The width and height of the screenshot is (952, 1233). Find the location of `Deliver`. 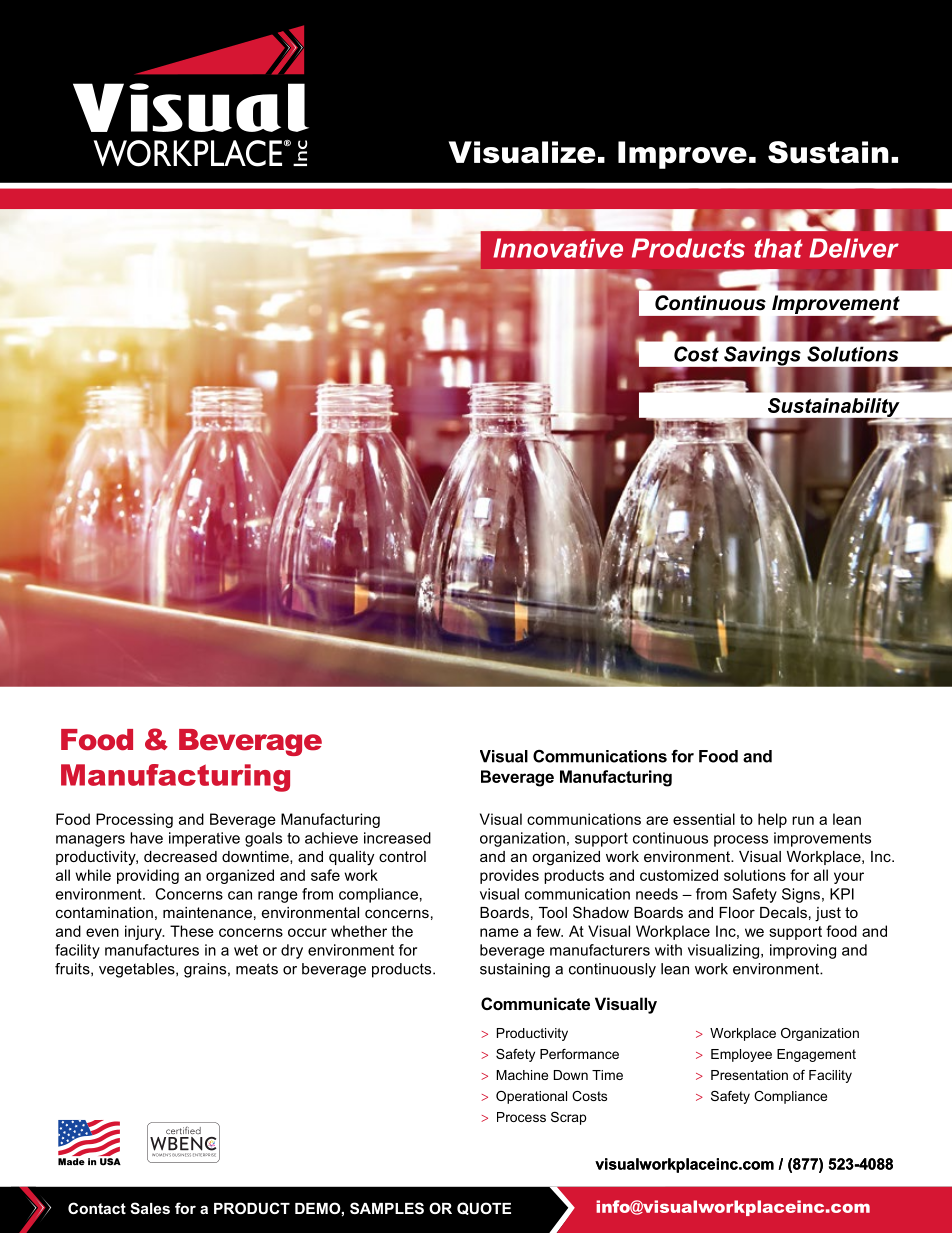

Deliver is located at coordinates (854, 248).
